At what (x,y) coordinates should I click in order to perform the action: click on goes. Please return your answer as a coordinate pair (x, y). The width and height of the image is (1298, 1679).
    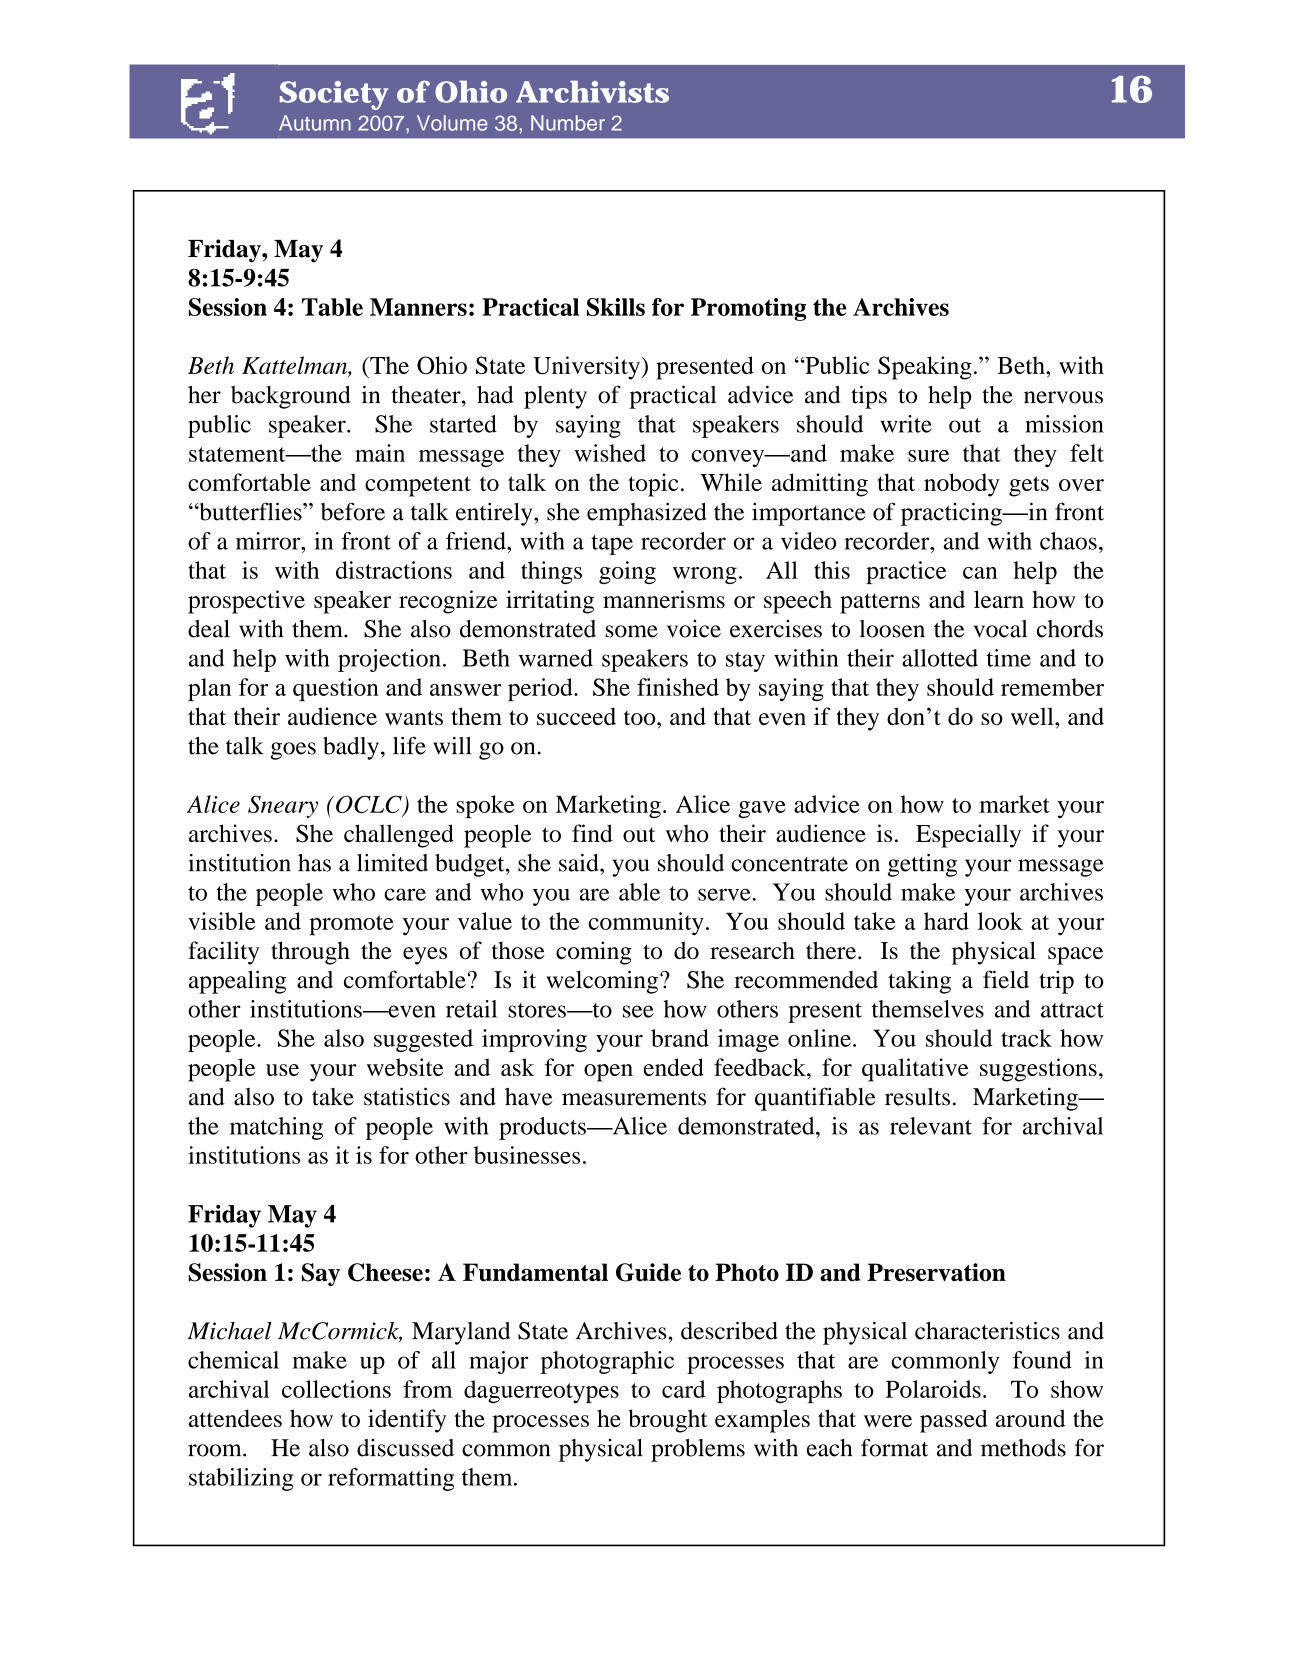
    Looking at the image, I should click on (293, 751).
